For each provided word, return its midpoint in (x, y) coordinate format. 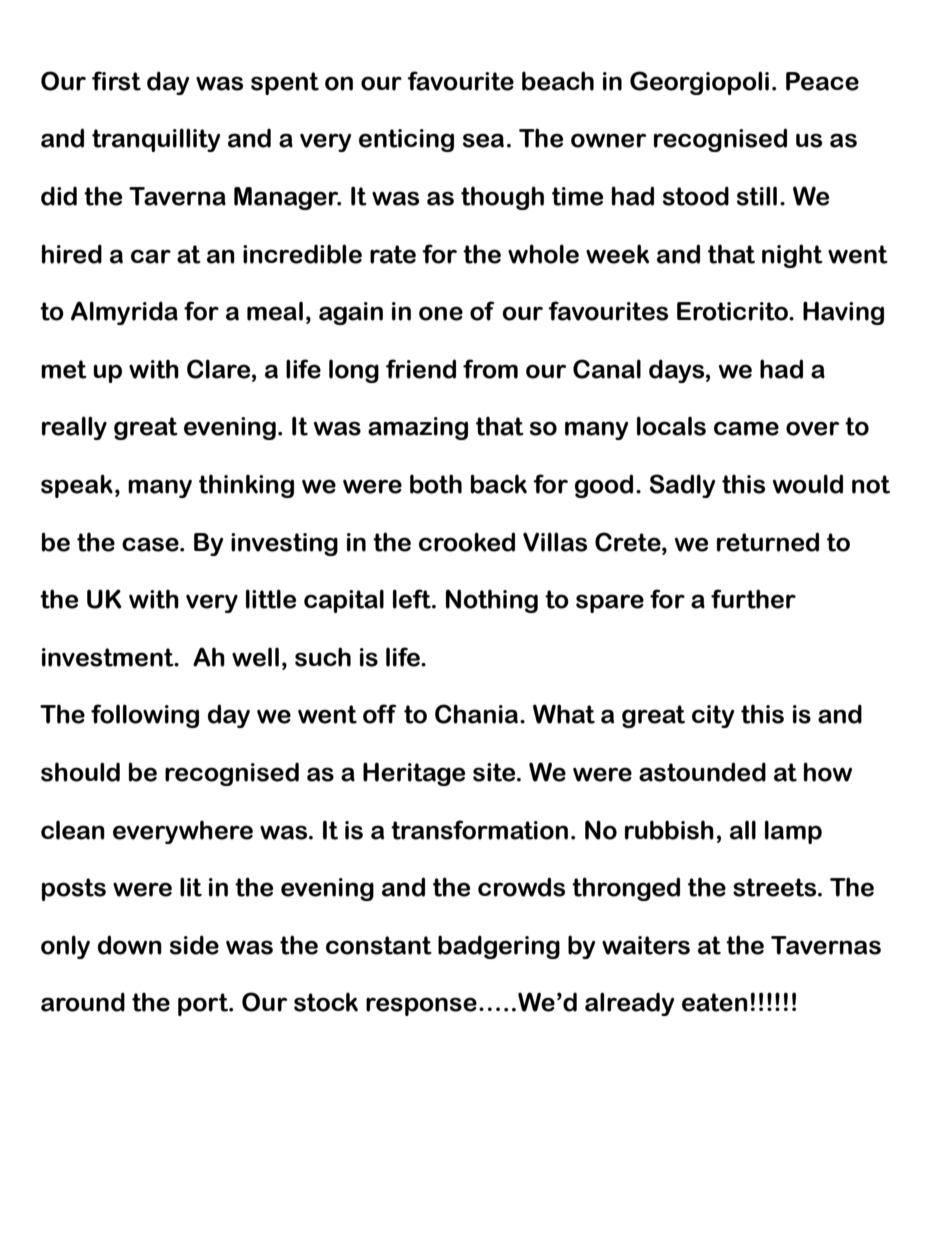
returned (768, 542)
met (64, 369)
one (441, 313)
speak (77, 486)
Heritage (414, 774)
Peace (822, 81)
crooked (467, 542)
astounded (702, 772)
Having (843, 313)
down (130, 945)
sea (483, 140)
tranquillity (156, 140)
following (145, 716)
